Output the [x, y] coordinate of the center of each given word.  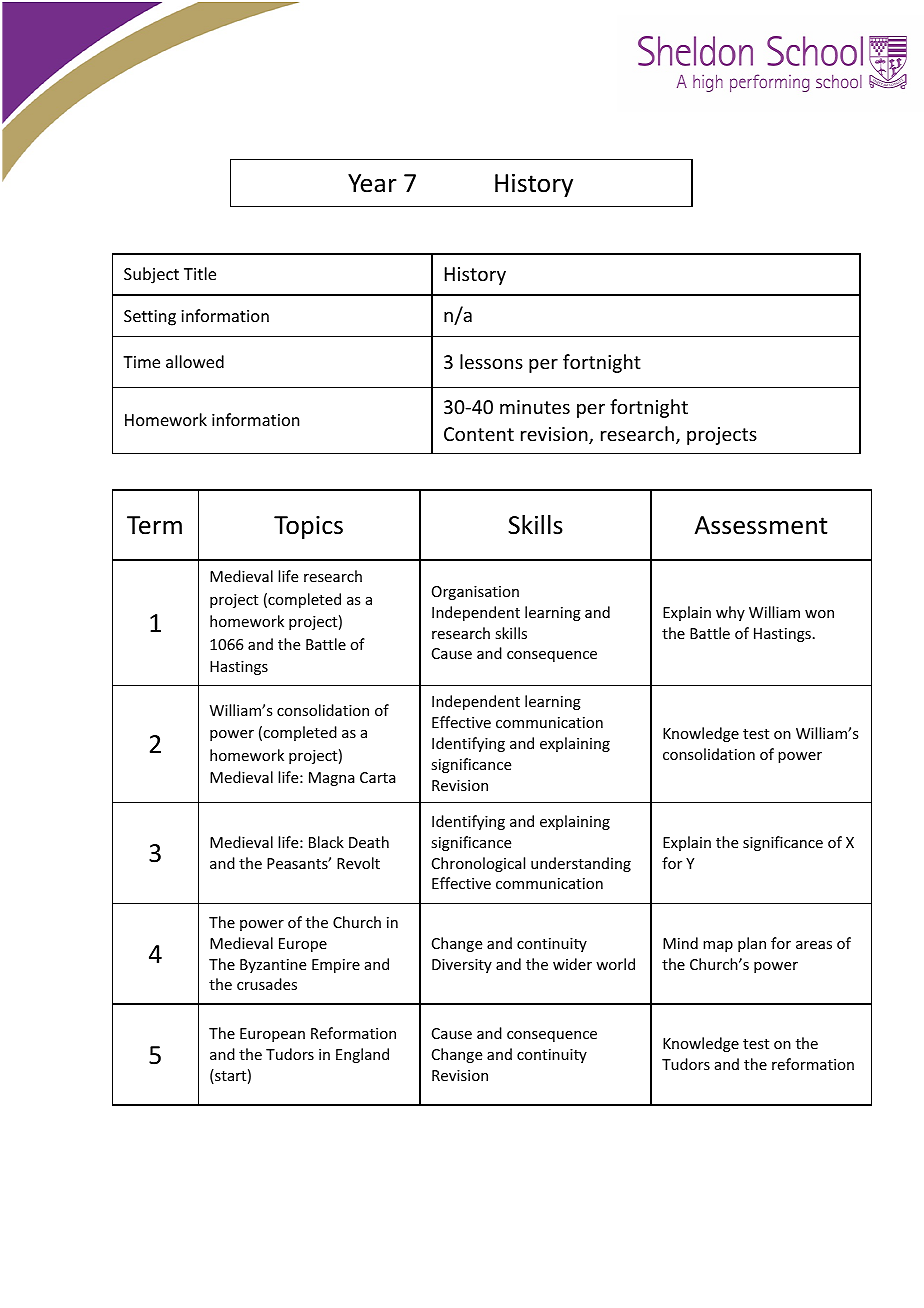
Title [200, 273]
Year [372, 183]
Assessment [761, 525]
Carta [378, 777]
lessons [491, 361]
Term [154, 525]
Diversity [462, 966]
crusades [267, 984]
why [730, 613]
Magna [332, 779]
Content [479, 434]
